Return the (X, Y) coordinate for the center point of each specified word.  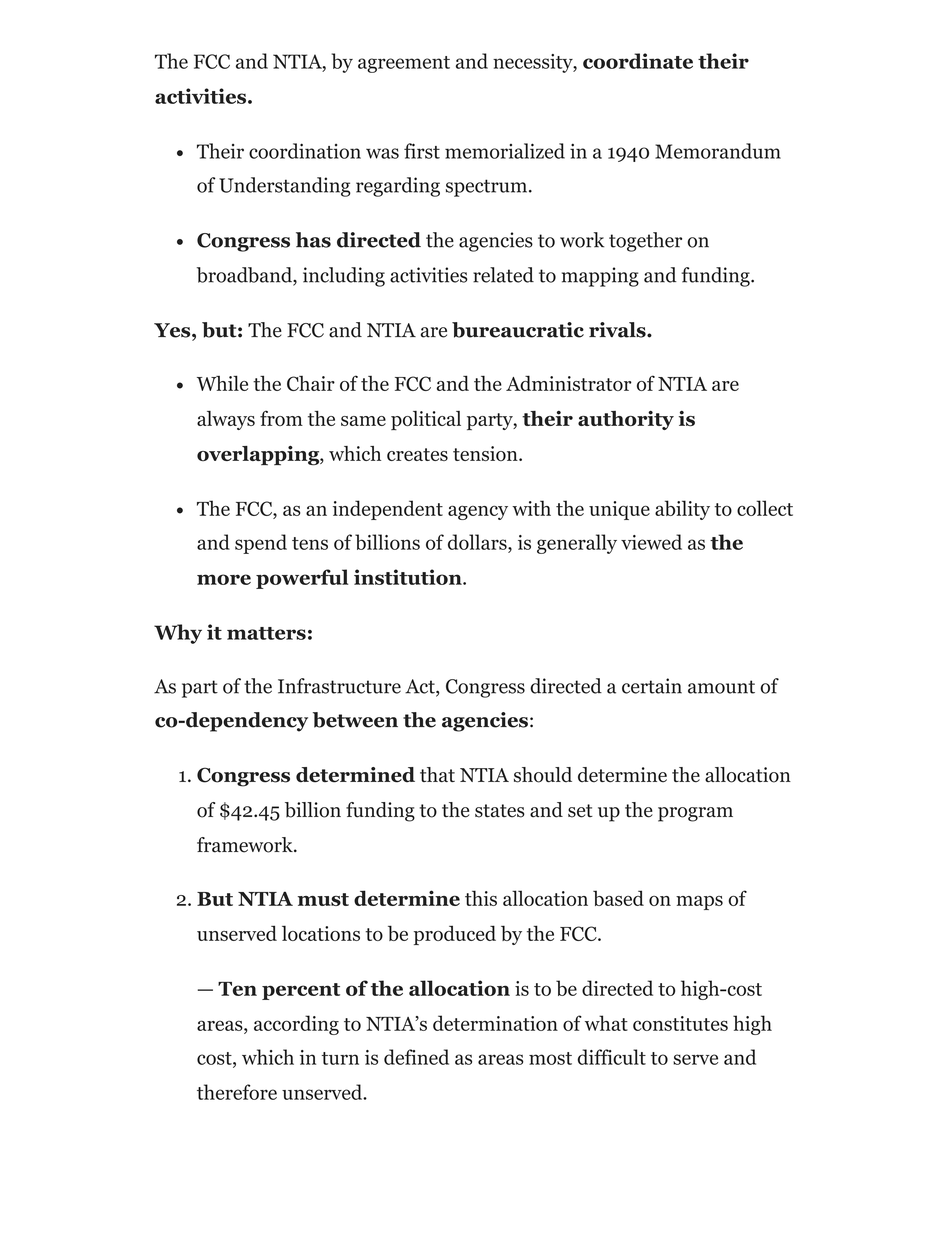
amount (721, 687)
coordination (305, 151)
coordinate (638, 61)
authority (626, 420)
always (226, 420)
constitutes (680, 1023)
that (437, 774)
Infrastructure (339, 686)
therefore (237, 1092)
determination (495, 1023)
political (426, 420)
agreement (404, 64)
